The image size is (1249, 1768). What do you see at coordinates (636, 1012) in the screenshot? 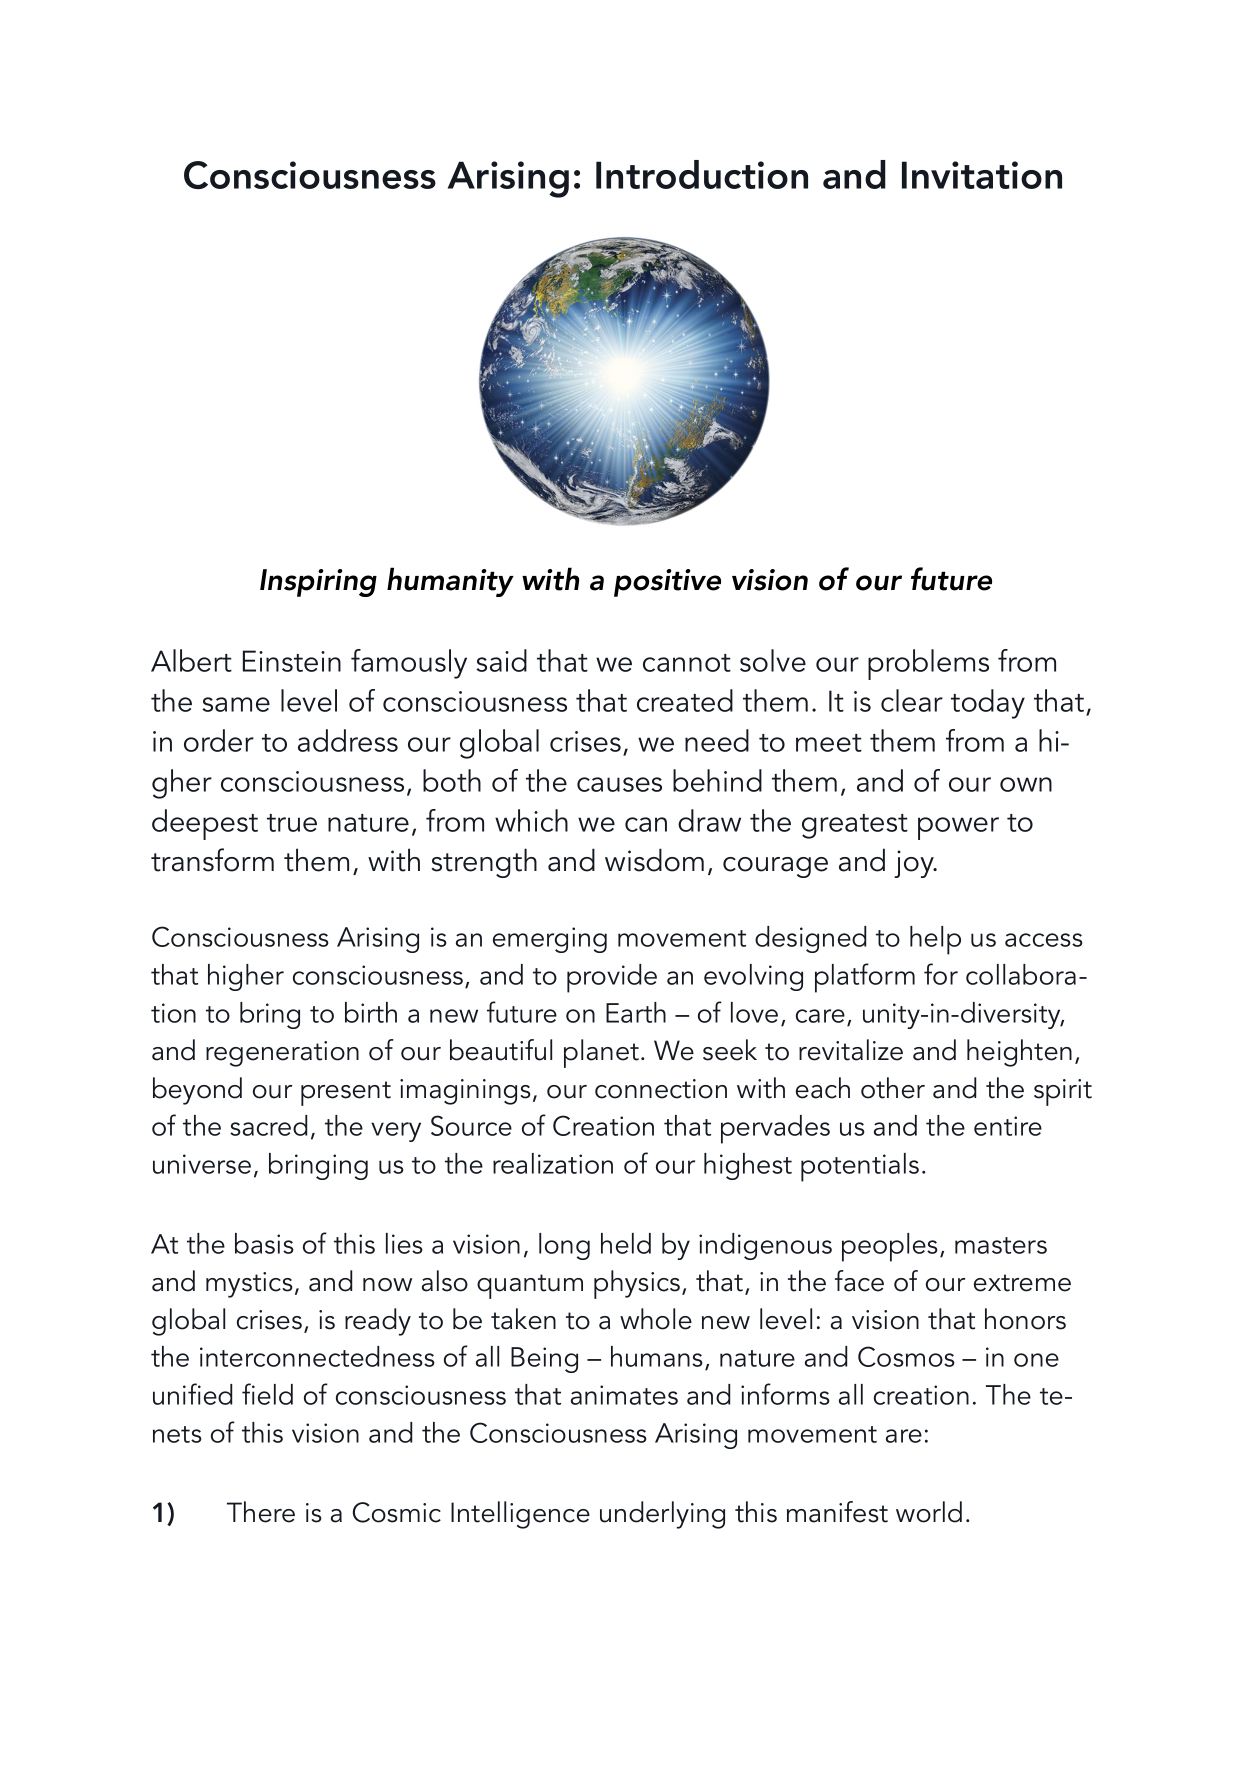
I see `Earth` at bounding box center [636, 1012].
